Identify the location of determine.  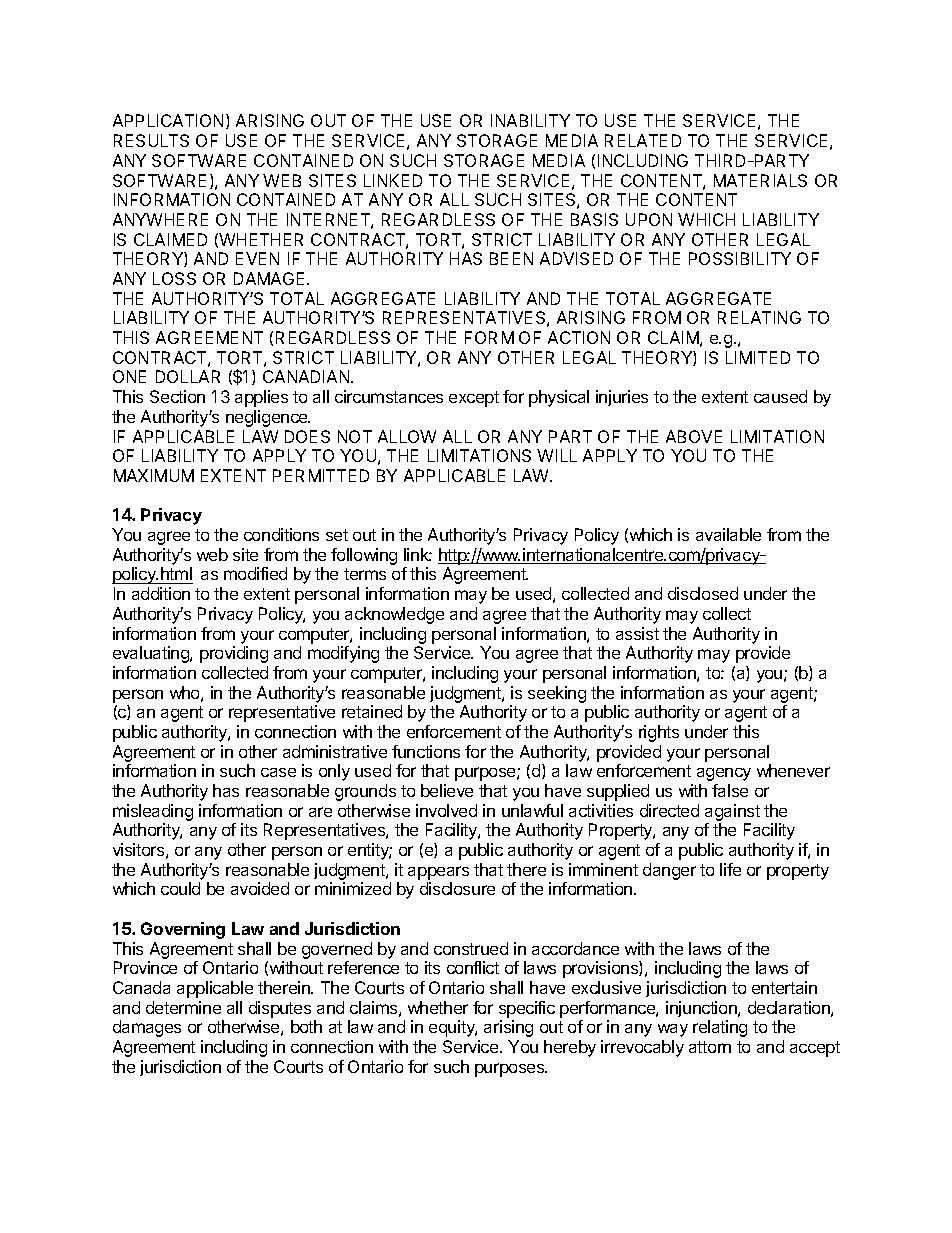
(183, 1007).
